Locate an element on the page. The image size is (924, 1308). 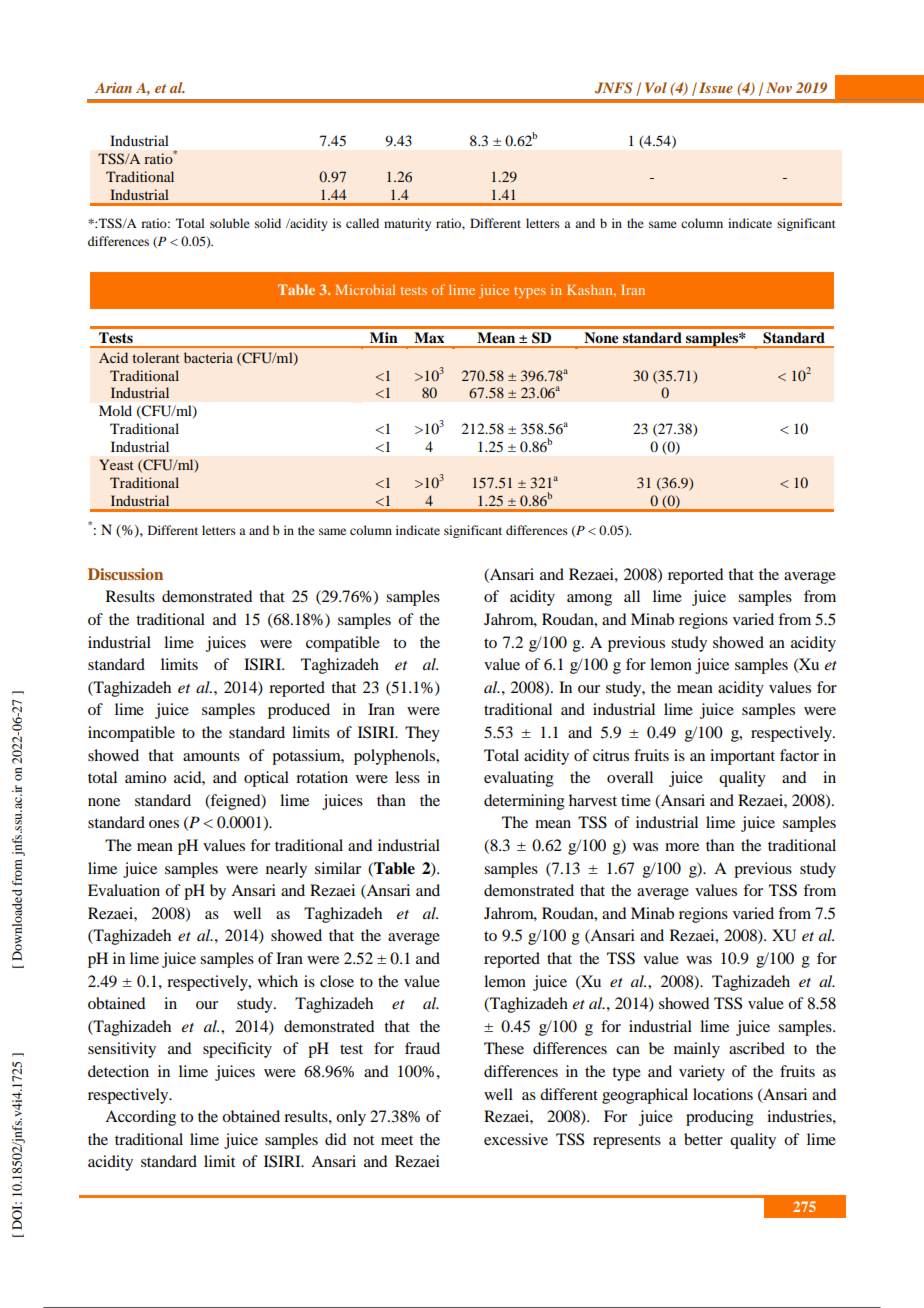
ones is located at coordinates (164, 824).
